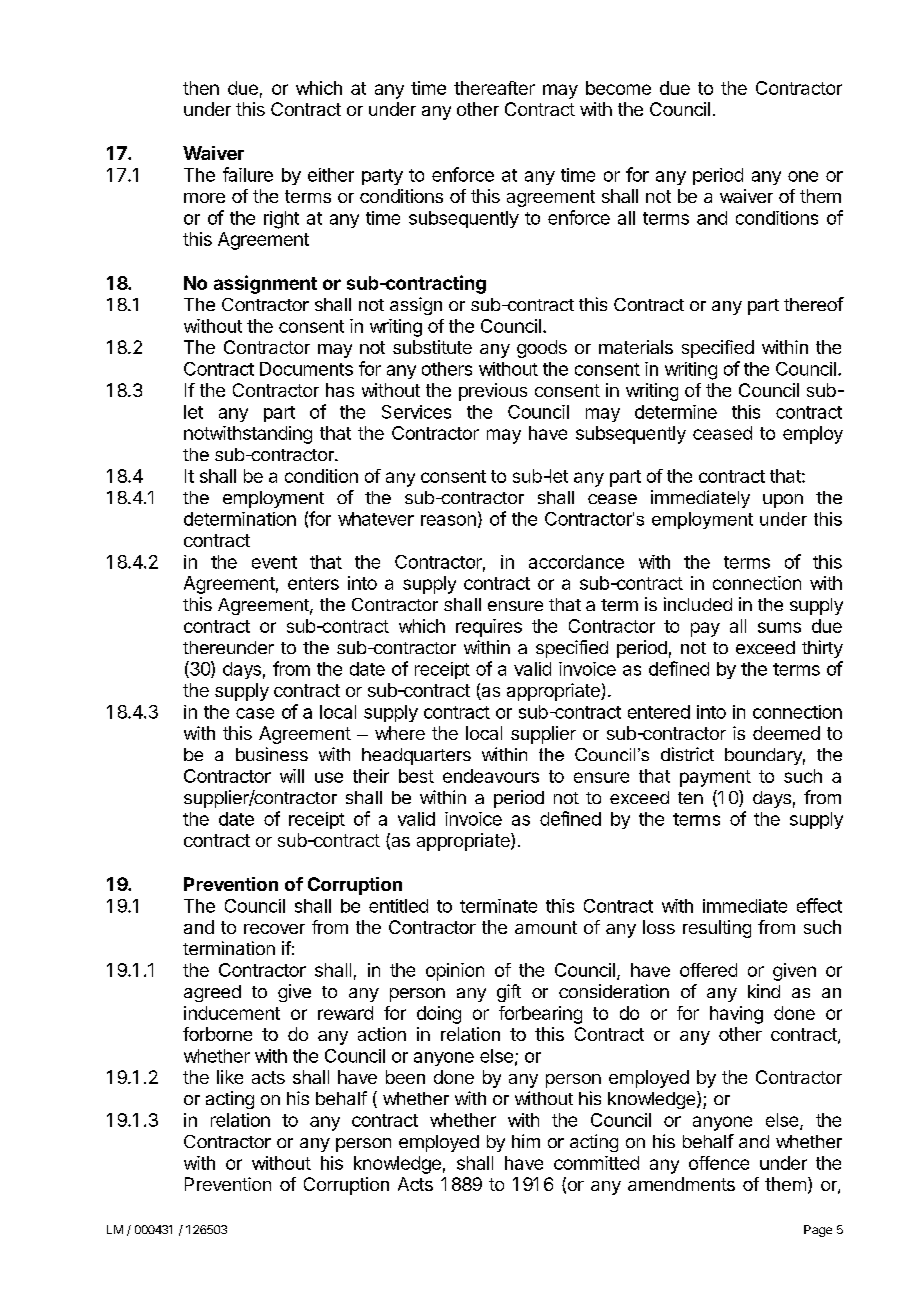 This screenshot has height=1307, width=924. What do you see at coordinates (230, 1077) in the screenshot?
I see `like` at bounding box center [230, 1077].
